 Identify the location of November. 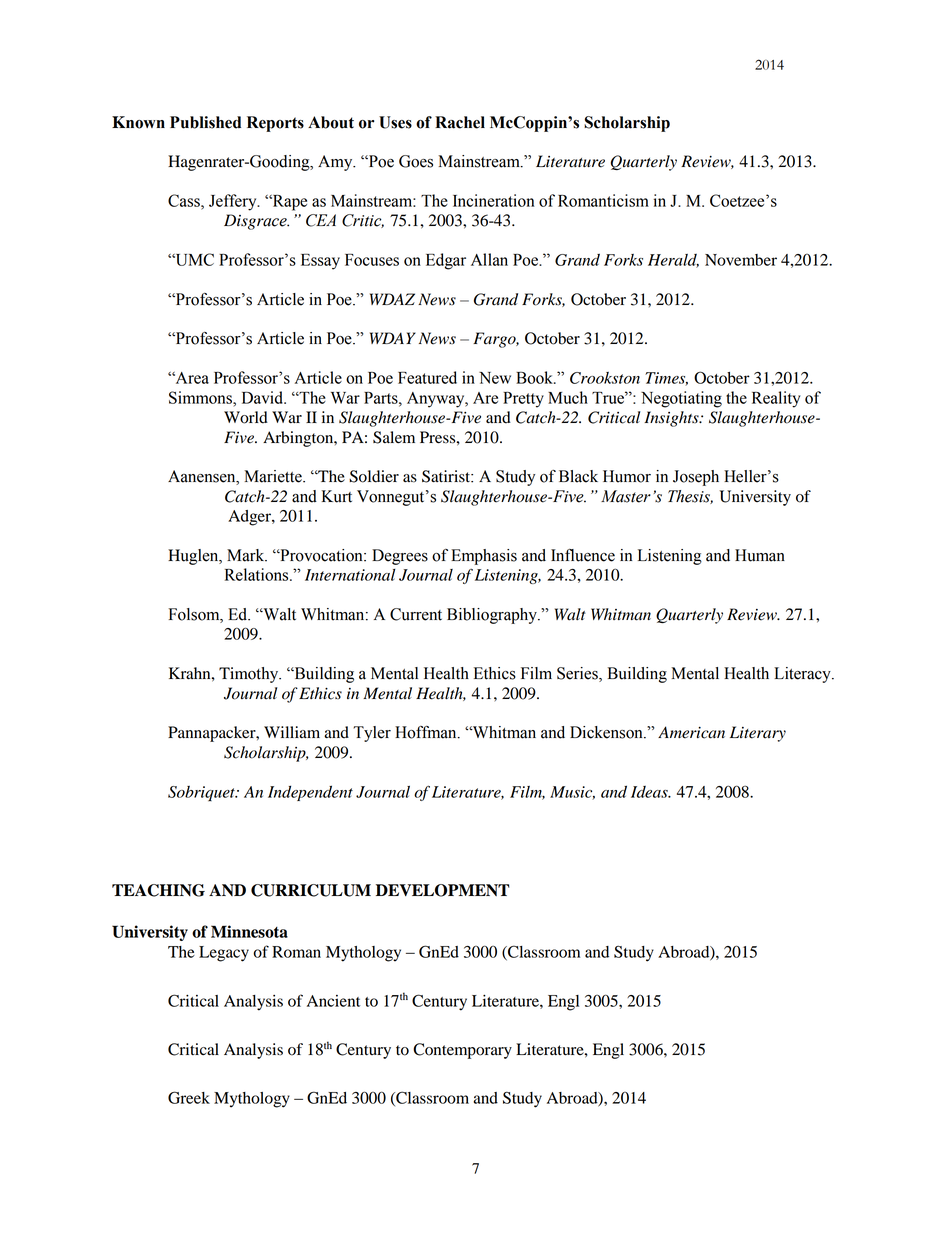
(741, 260).
